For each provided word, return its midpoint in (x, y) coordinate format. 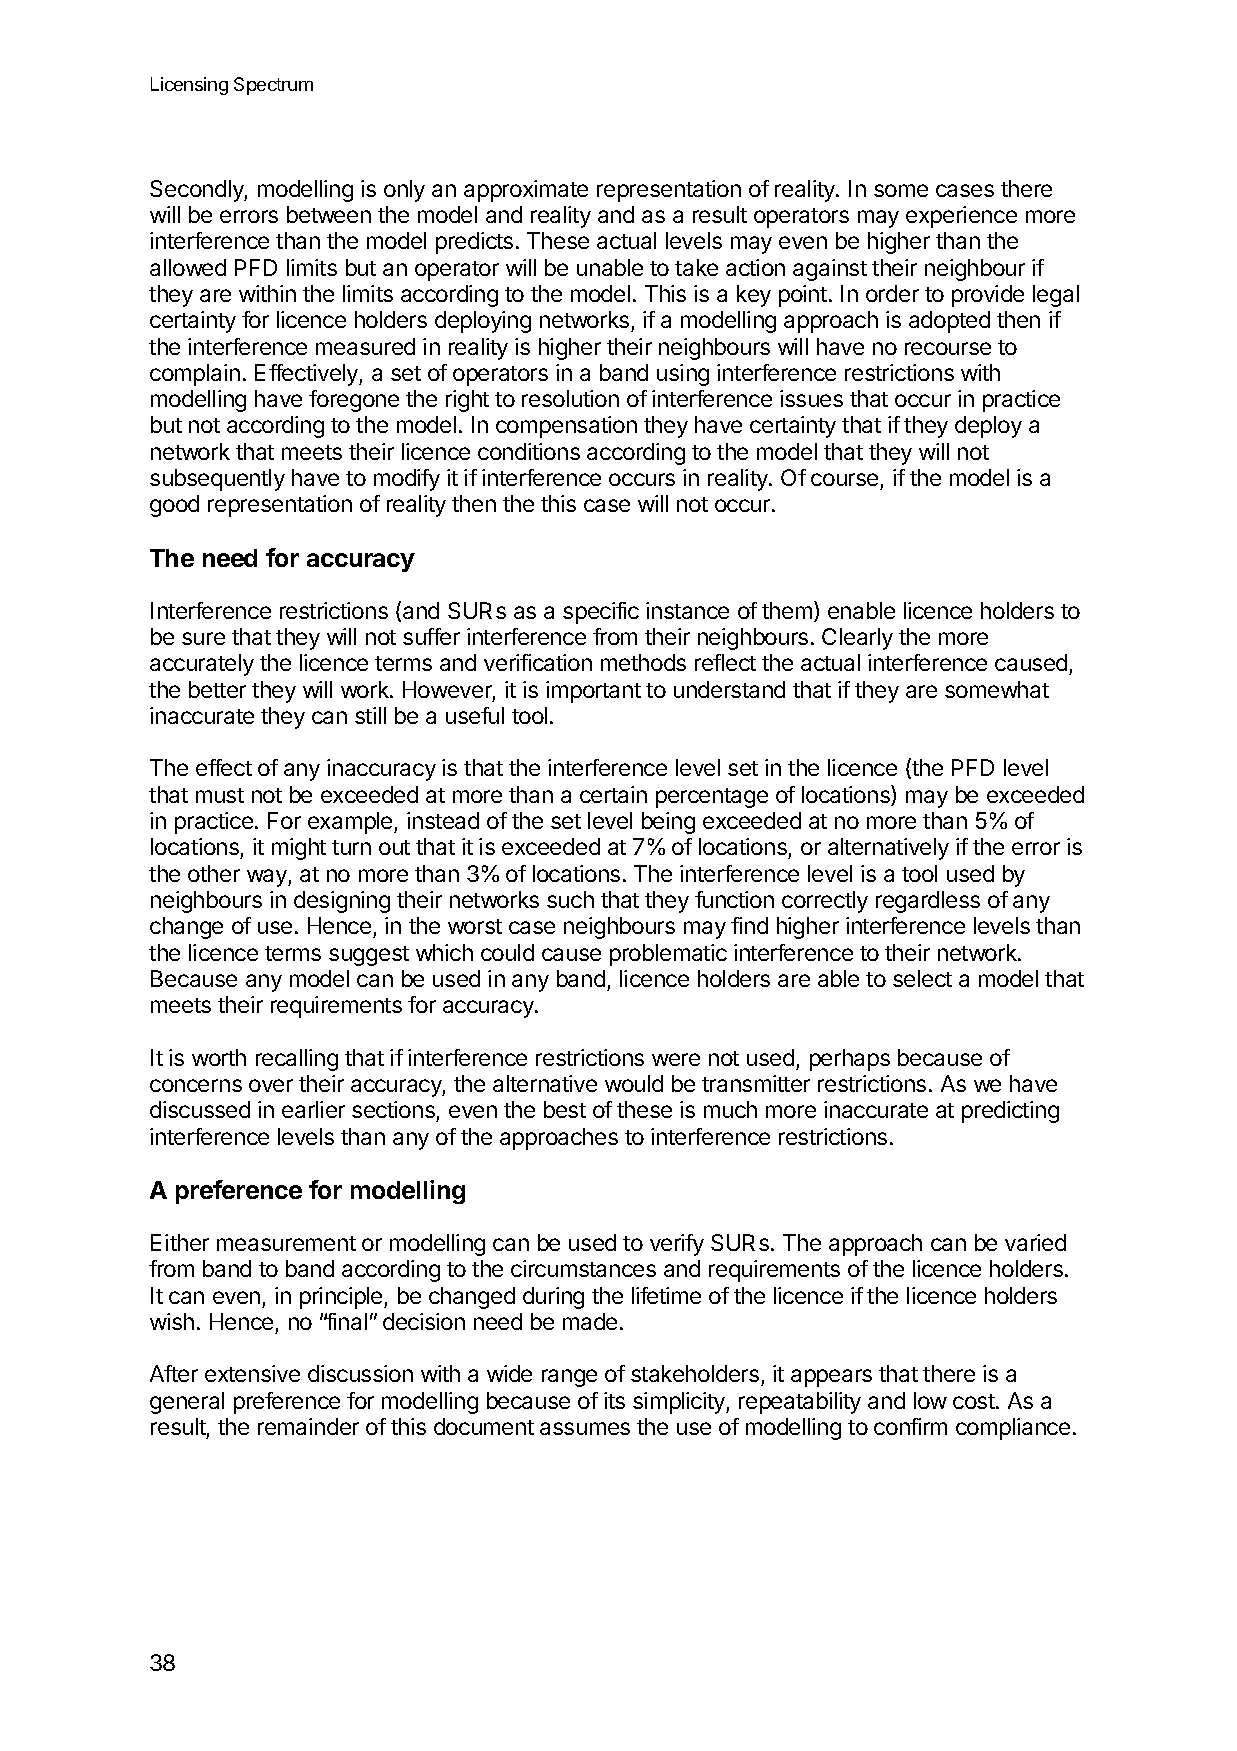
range (569, 1378)
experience (961, 217)
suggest (369, 956)
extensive (252, 1373)
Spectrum (273, 86)
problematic (668, 955)
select (922, 978)
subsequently (217, 480)
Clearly (857, 639)
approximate (526, 191)
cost (975, 1401)
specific (601, 613)
